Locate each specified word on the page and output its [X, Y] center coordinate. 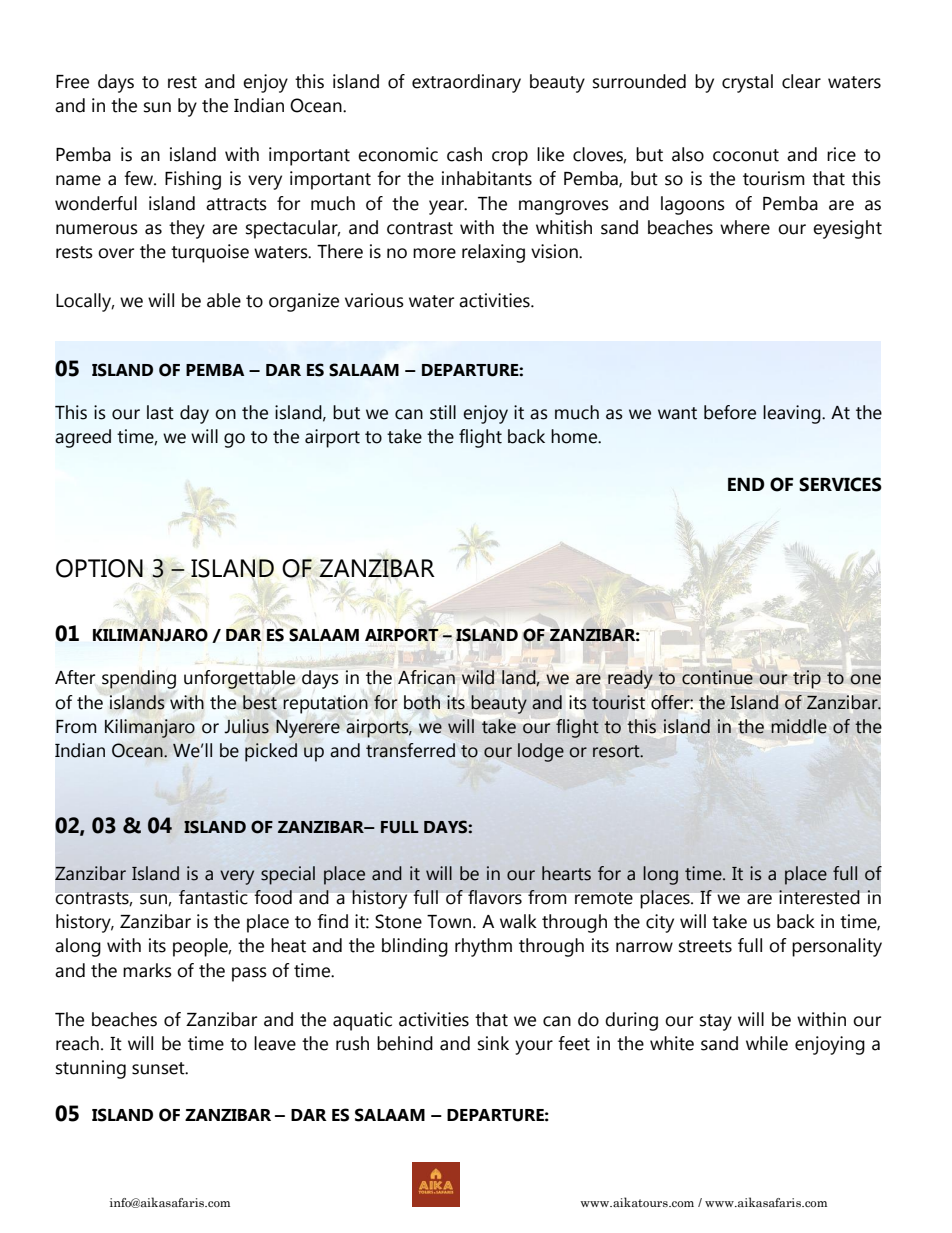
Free [72, 82]
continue [717, 677]
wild [478, 677]
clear [801, 81]
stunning [91, 1069]
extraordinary [466, 83]
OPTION [99, 568]
